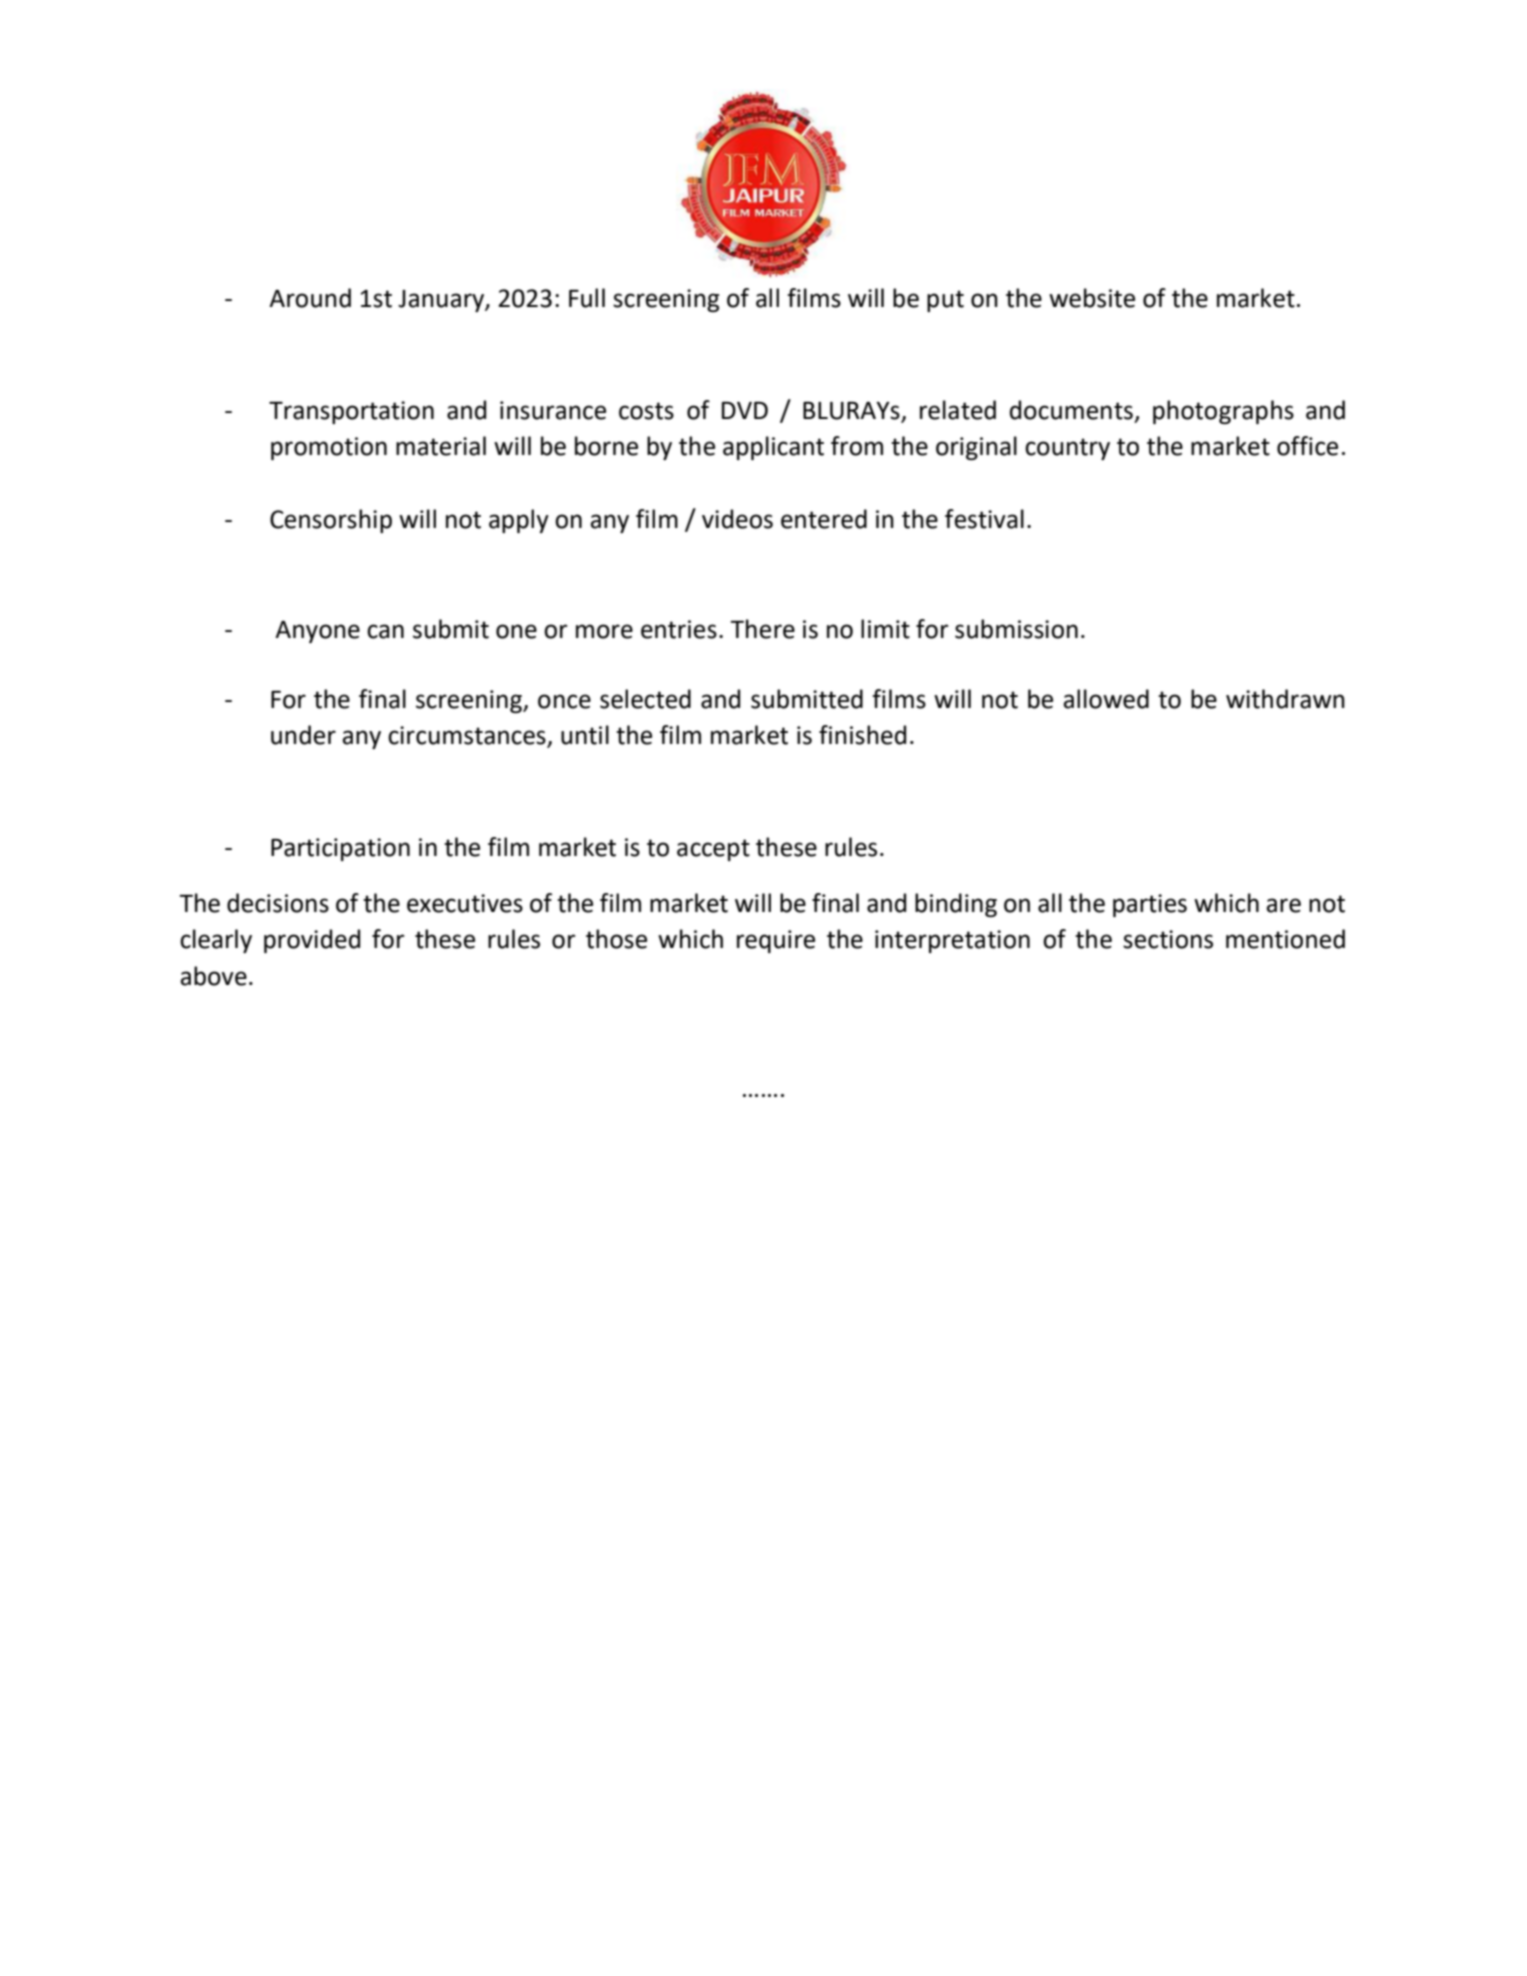  I want to click on There, so click(762, 629).
